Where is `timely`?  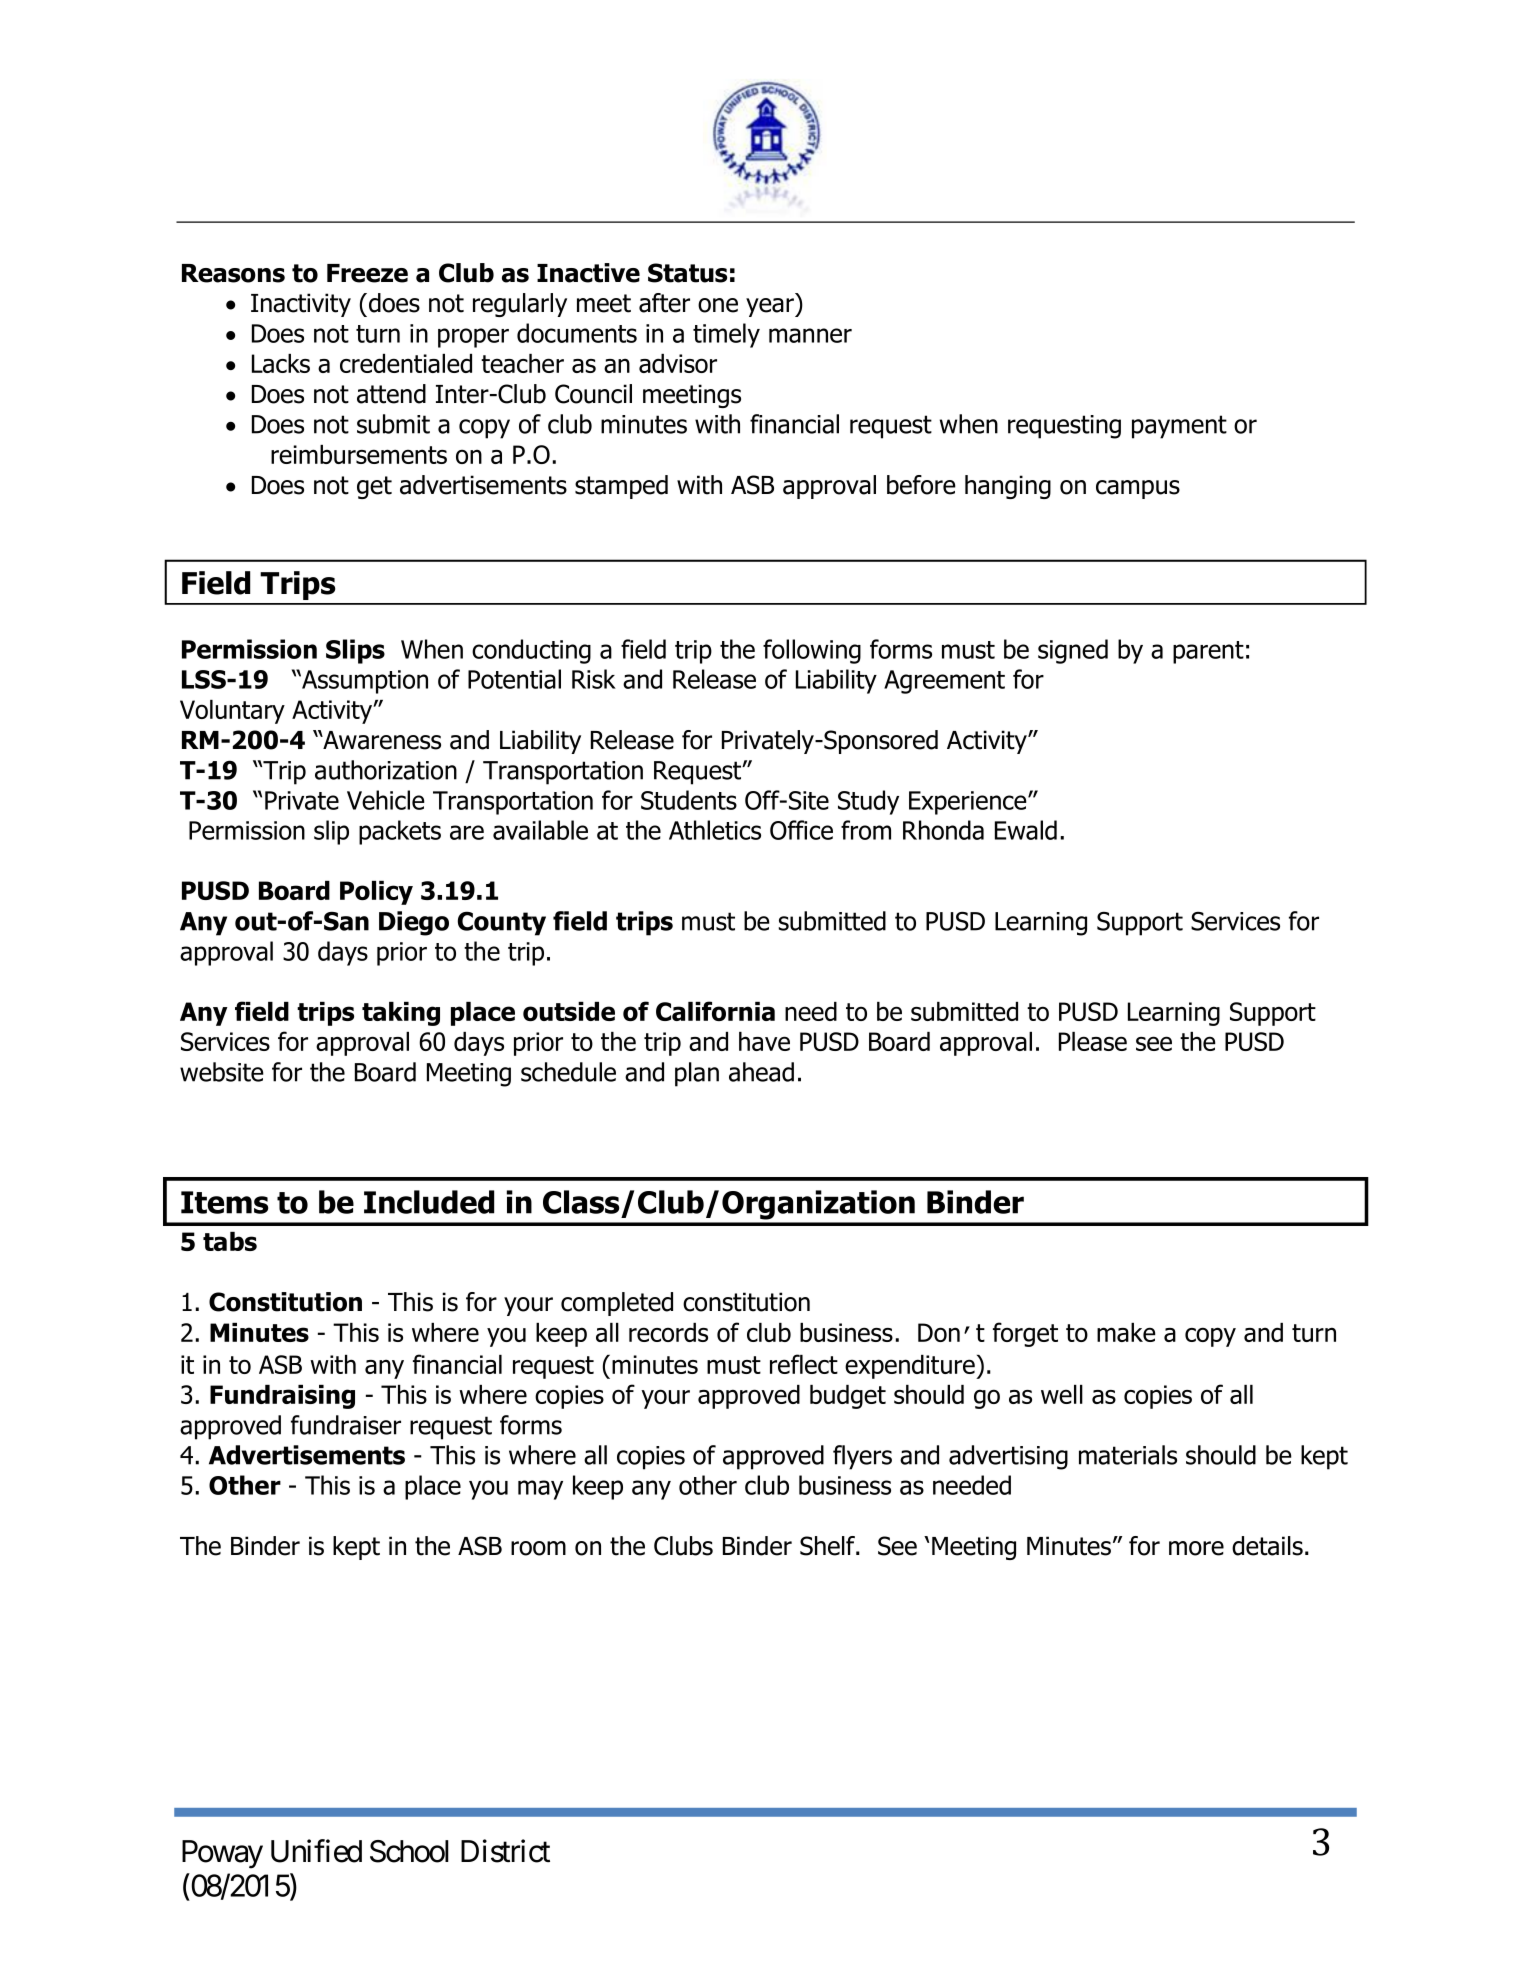 timely is located at coordinates (726, 335).
